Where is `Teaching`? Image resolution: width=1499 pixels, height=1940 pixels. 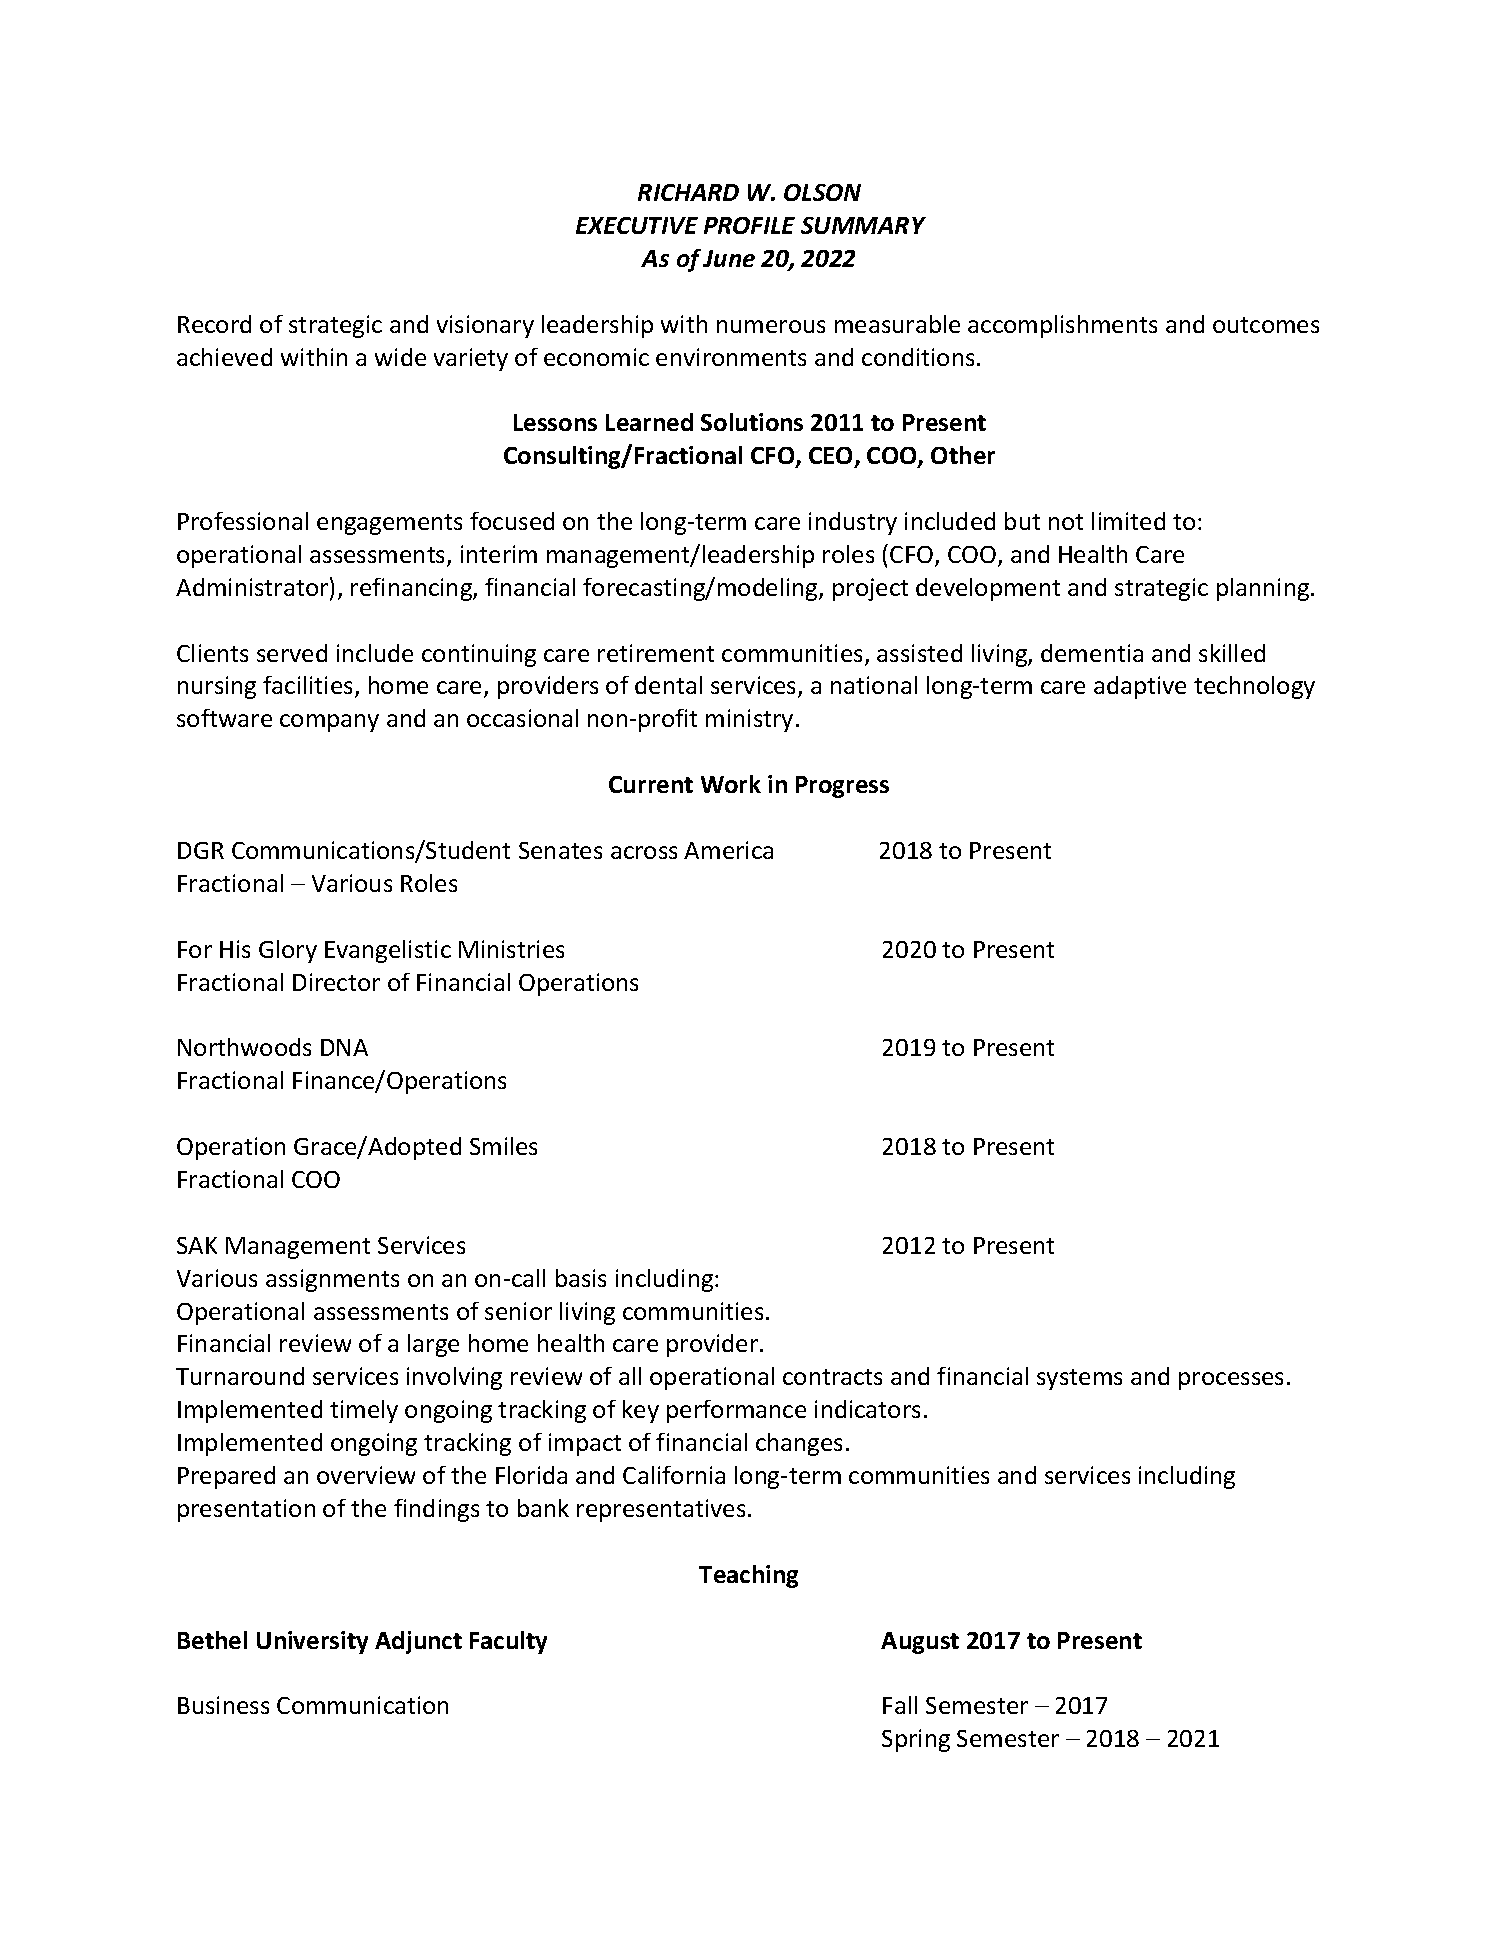
Teaching is located at coordinates (748, 1576).
